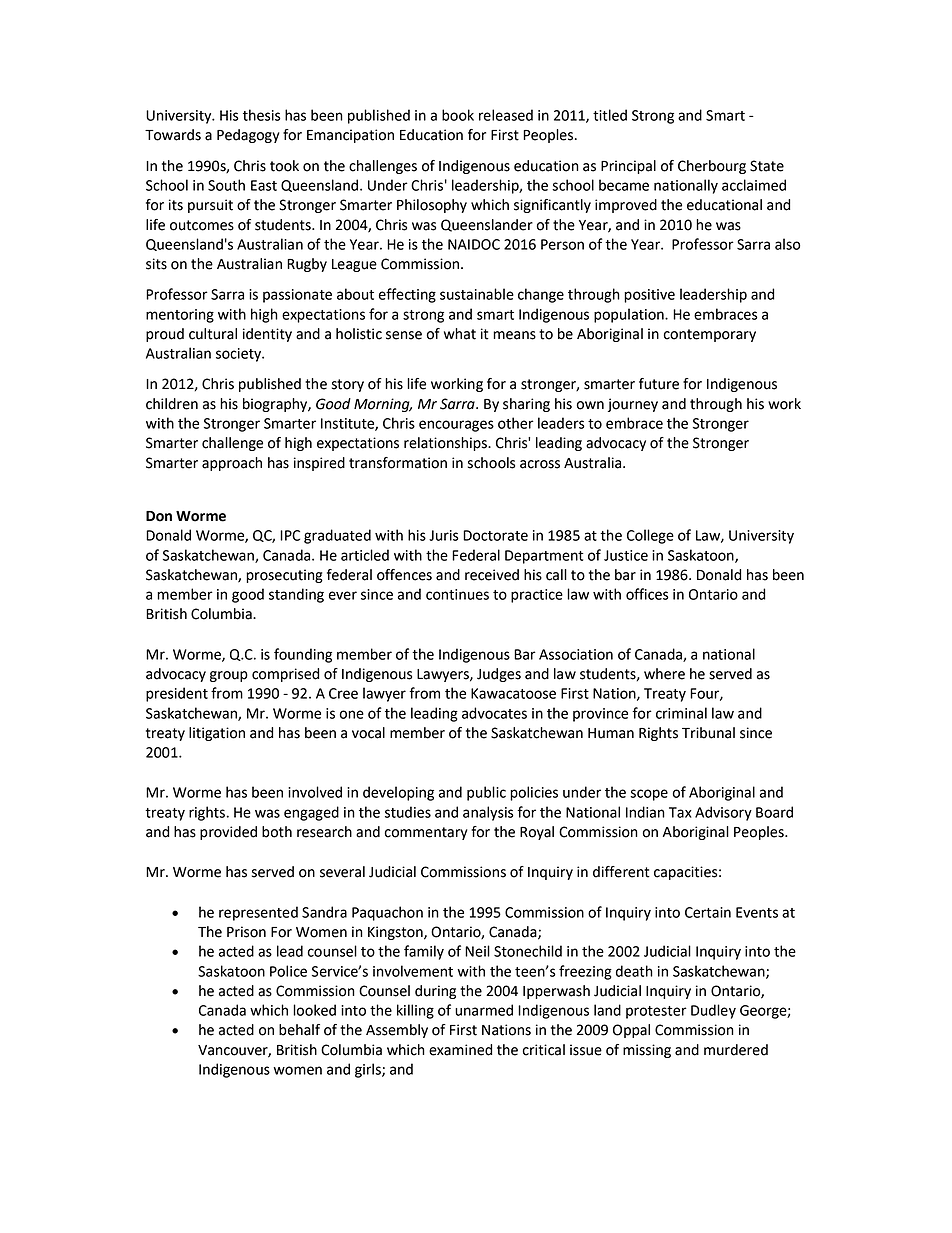 Image resolution: width=952 pixels, height=1233 pixels. What do you see at coordinates (248, 136) in the document?
I see `Pedagogy` at bounding box center [248, 136].
